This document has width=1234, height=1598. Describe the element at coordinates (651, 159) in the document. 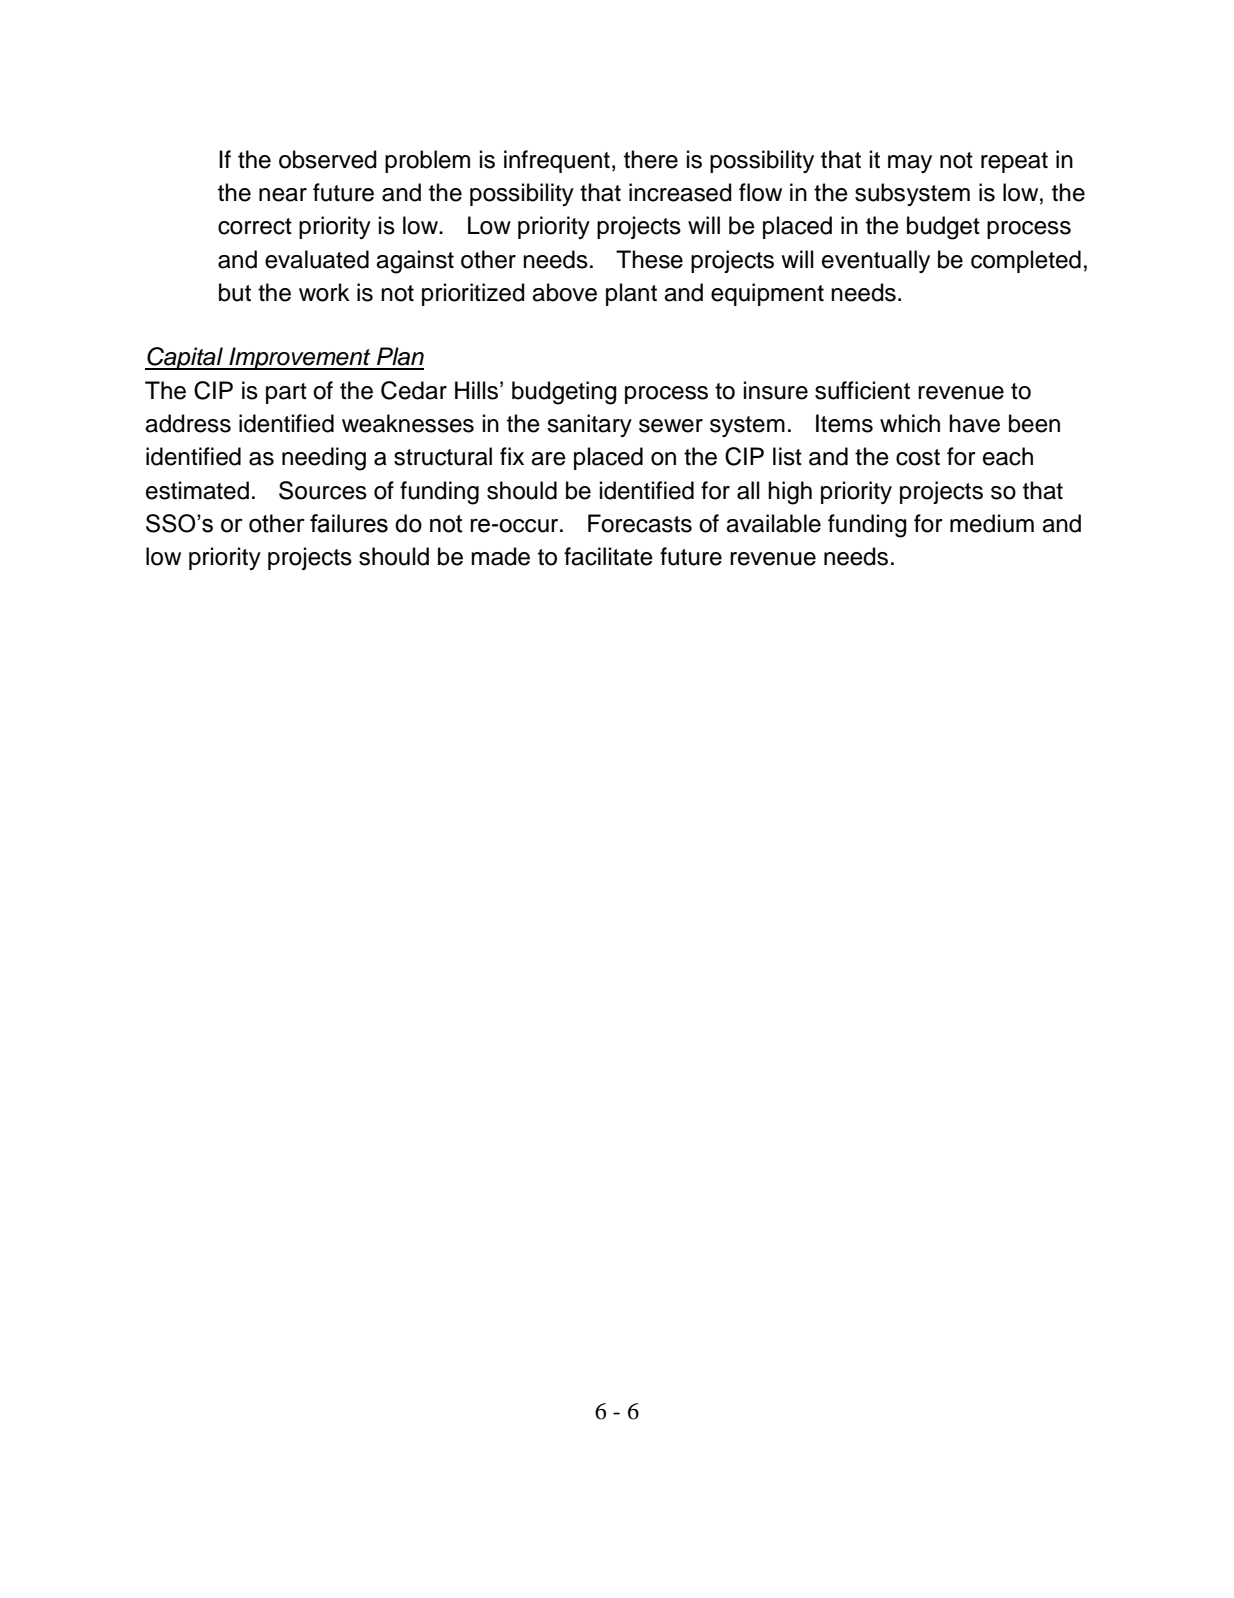

I see `there` at that location.
